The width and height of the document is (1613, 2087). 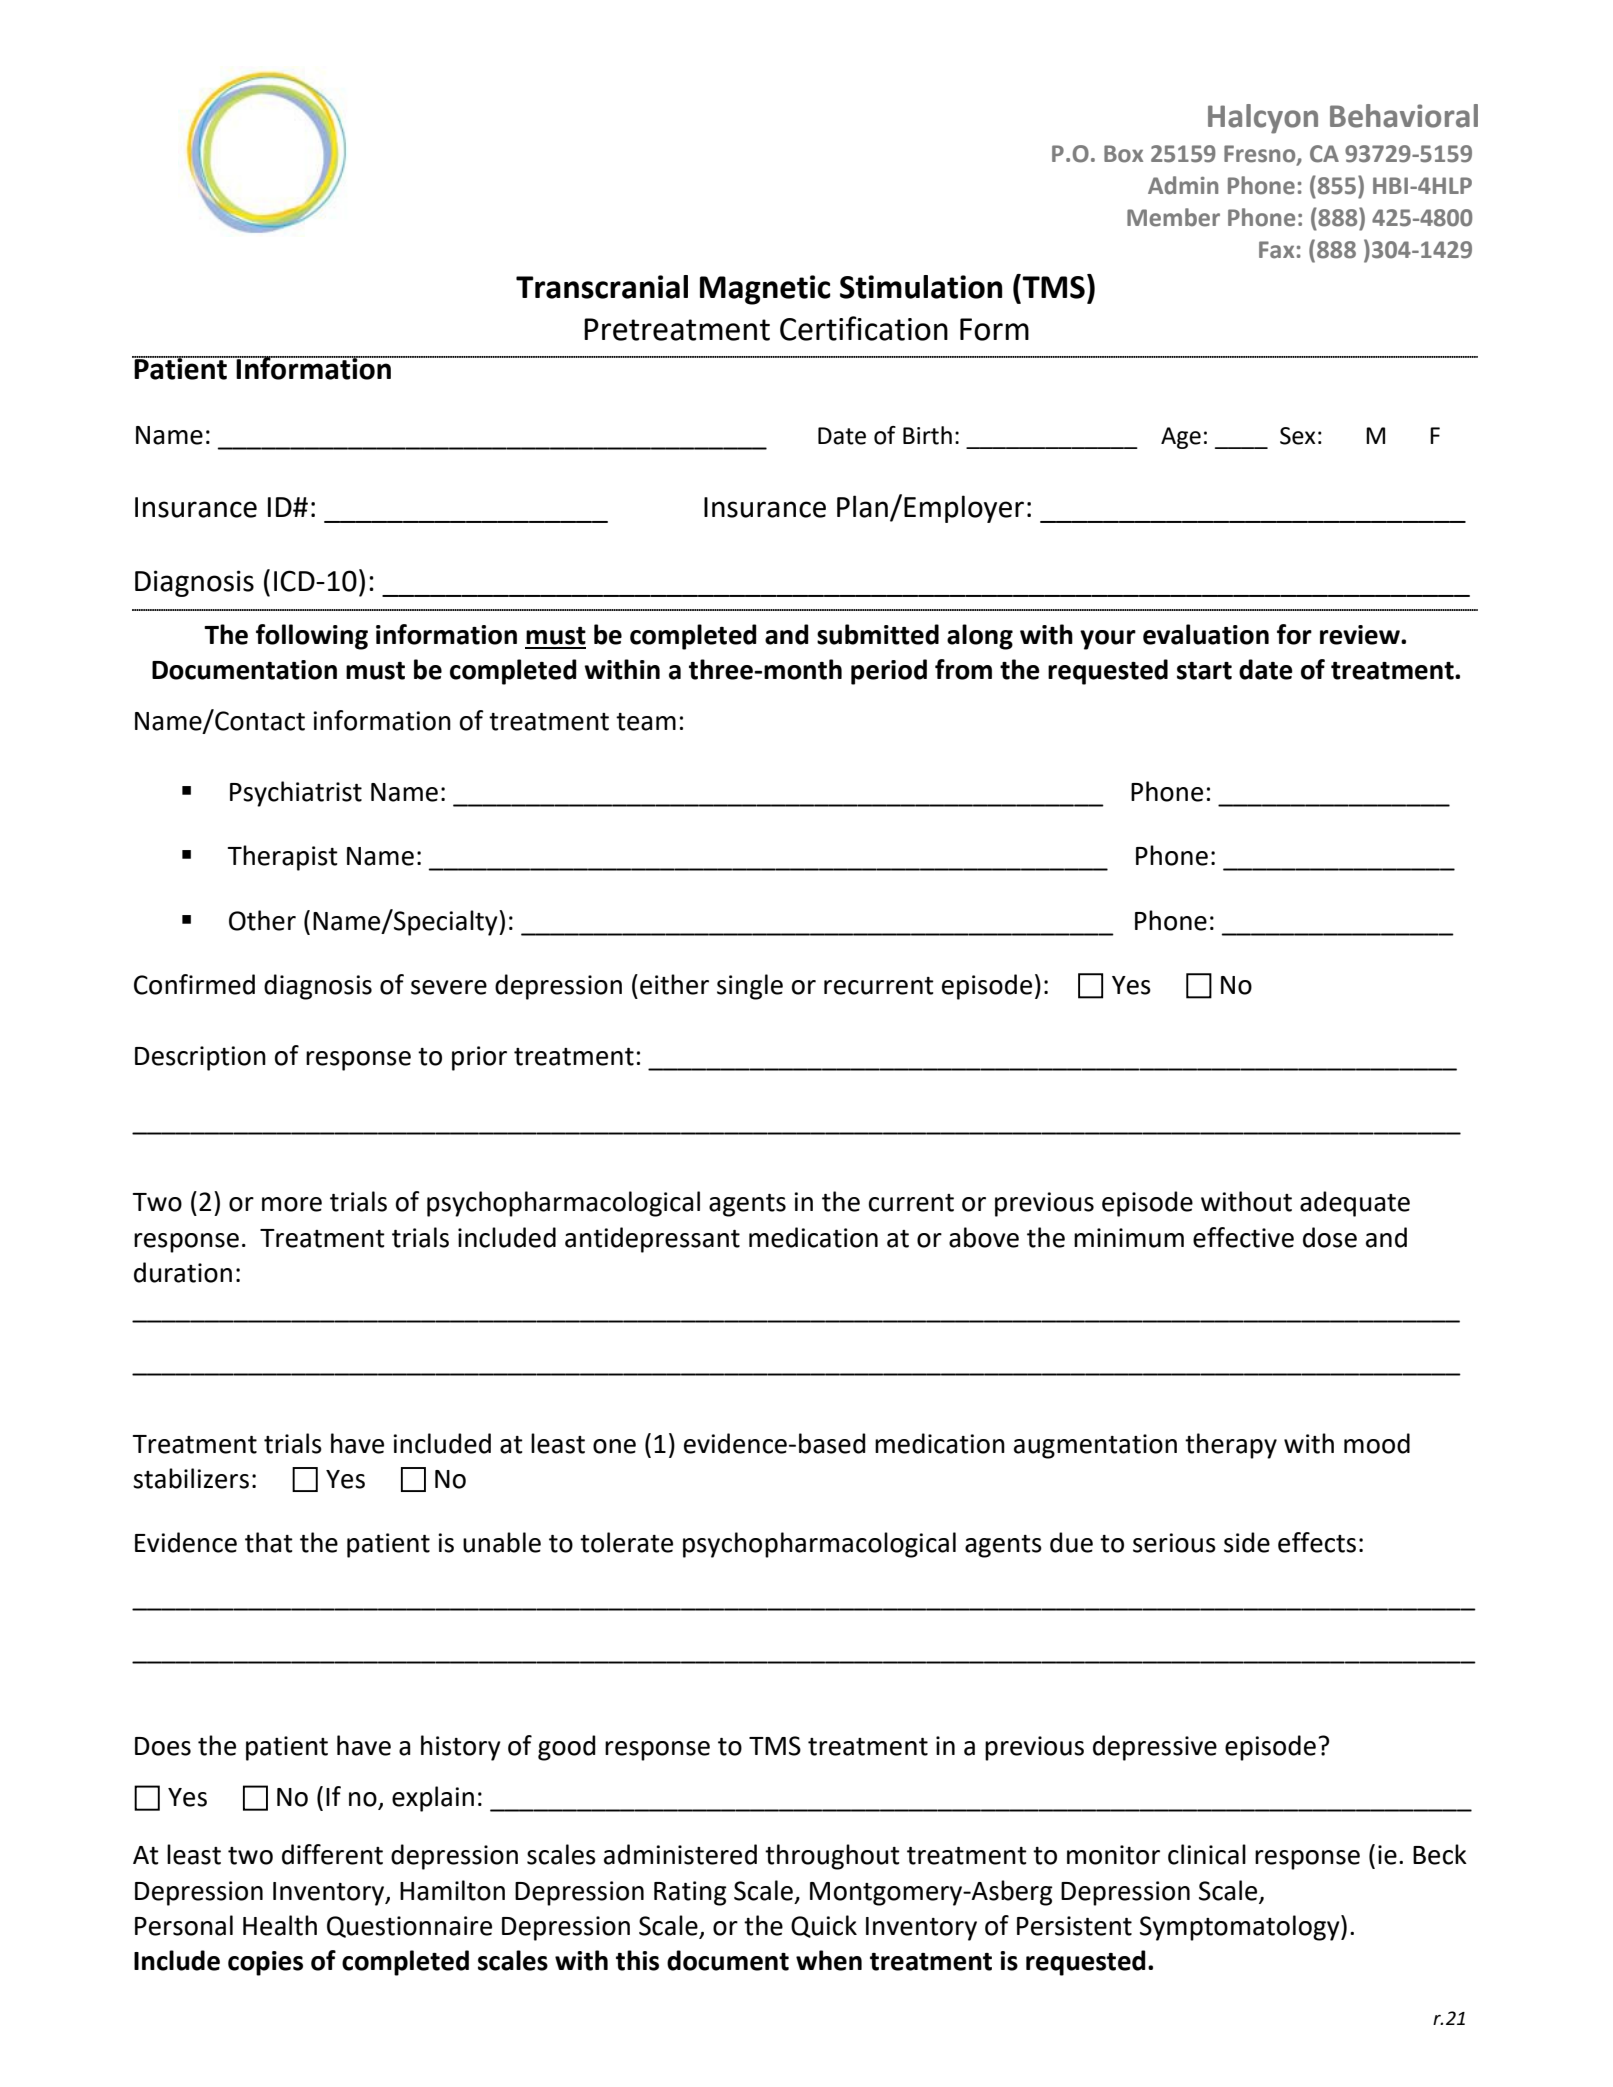 I want to click on adequate, so click(x=1355, y=1204).
